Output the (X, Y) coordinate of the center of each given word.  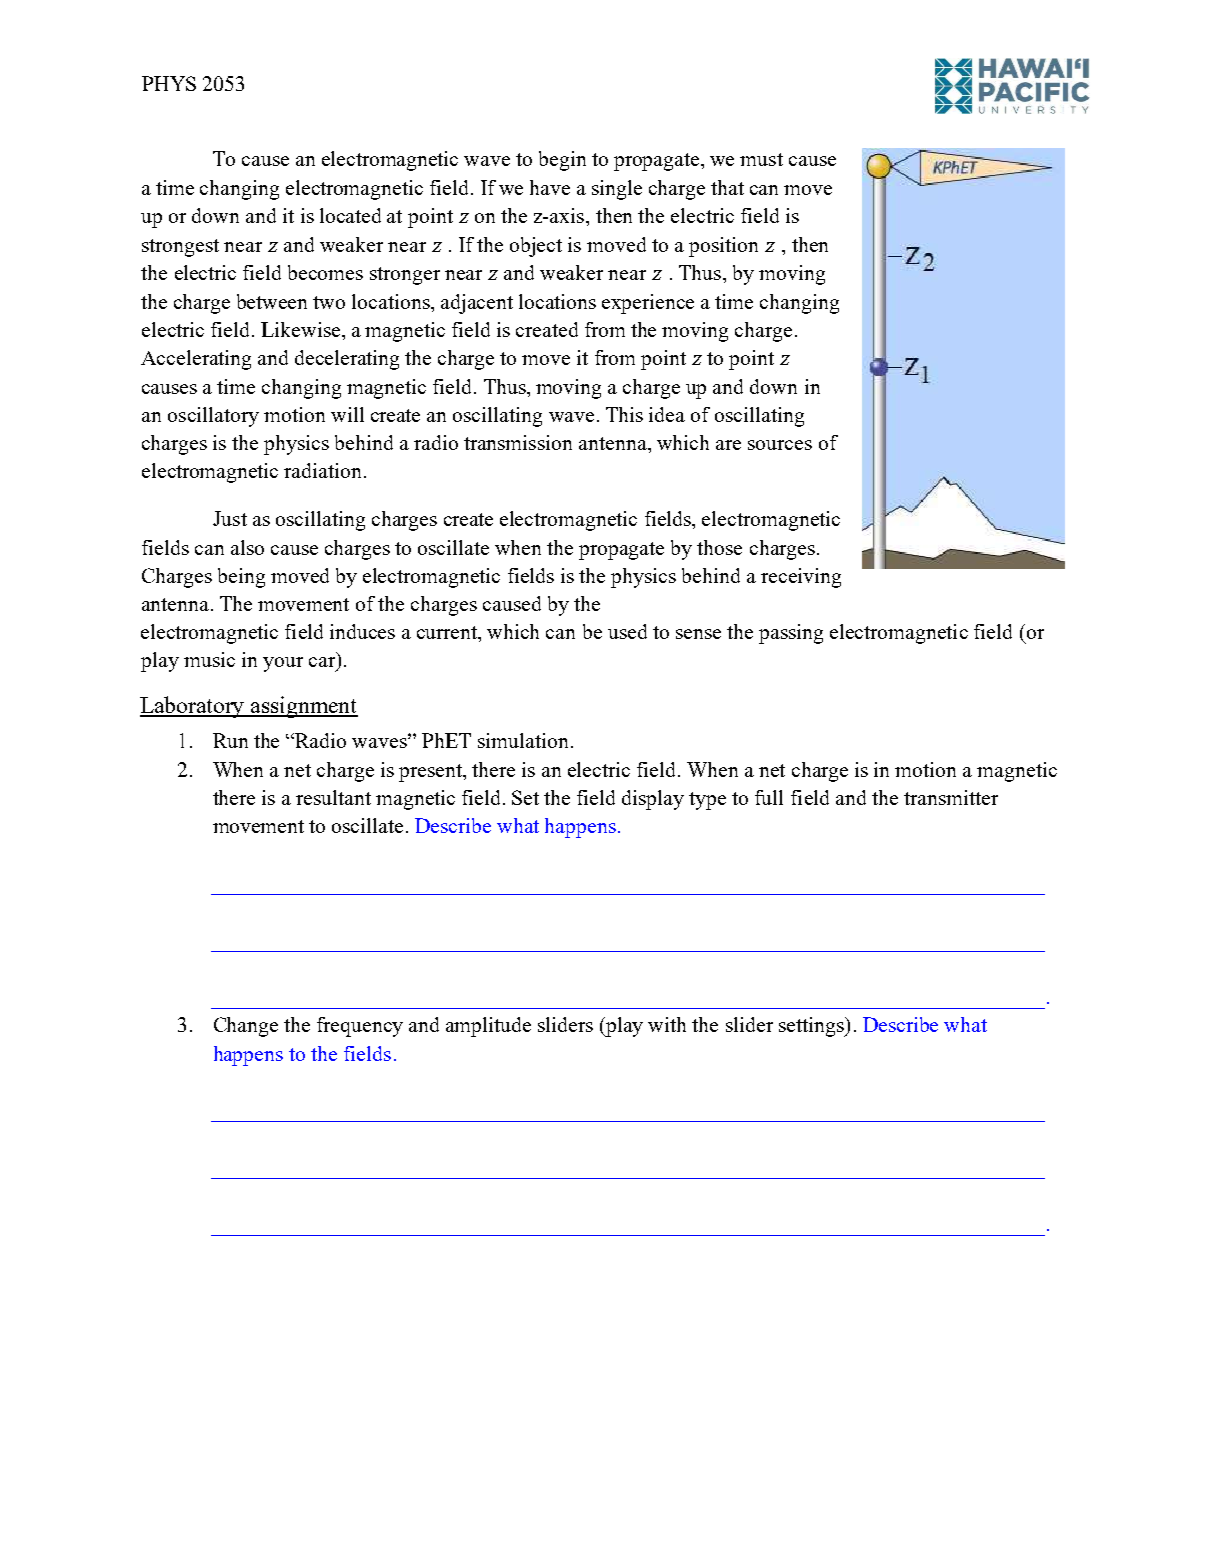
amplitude (488, 1027)
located (350, 215)
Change (246, 1027)
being (241, 578)
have (550, 187)
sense (698, 634)
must (761, 159)
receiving (801, 578)
